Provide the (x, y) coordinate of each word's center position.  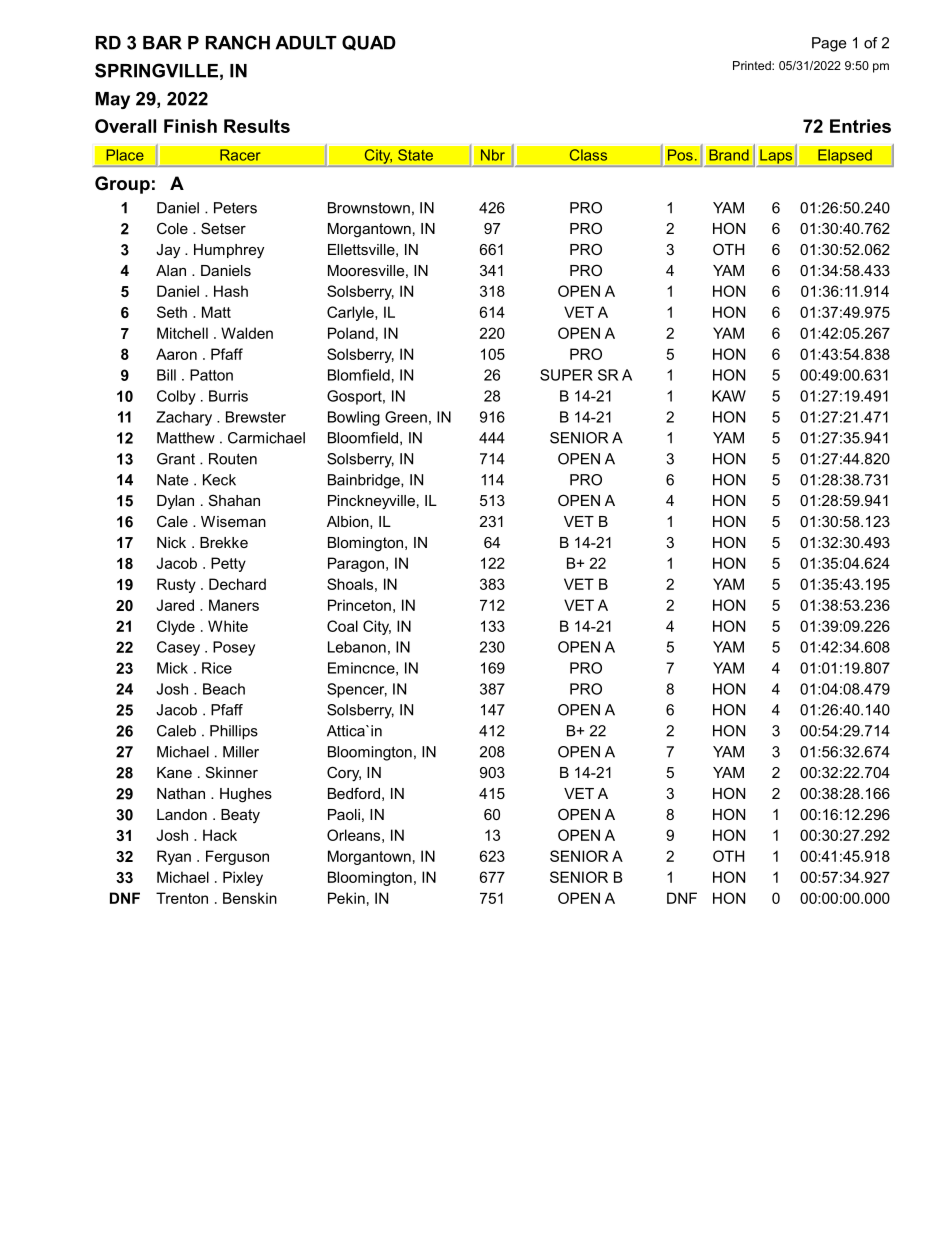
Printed (753, 65)
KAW (729, 396)
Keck (219, 480)
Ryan (174, 857)
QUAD (369, 43)
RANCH (238, 42)
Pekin (346, 898)
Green (406, 417)
